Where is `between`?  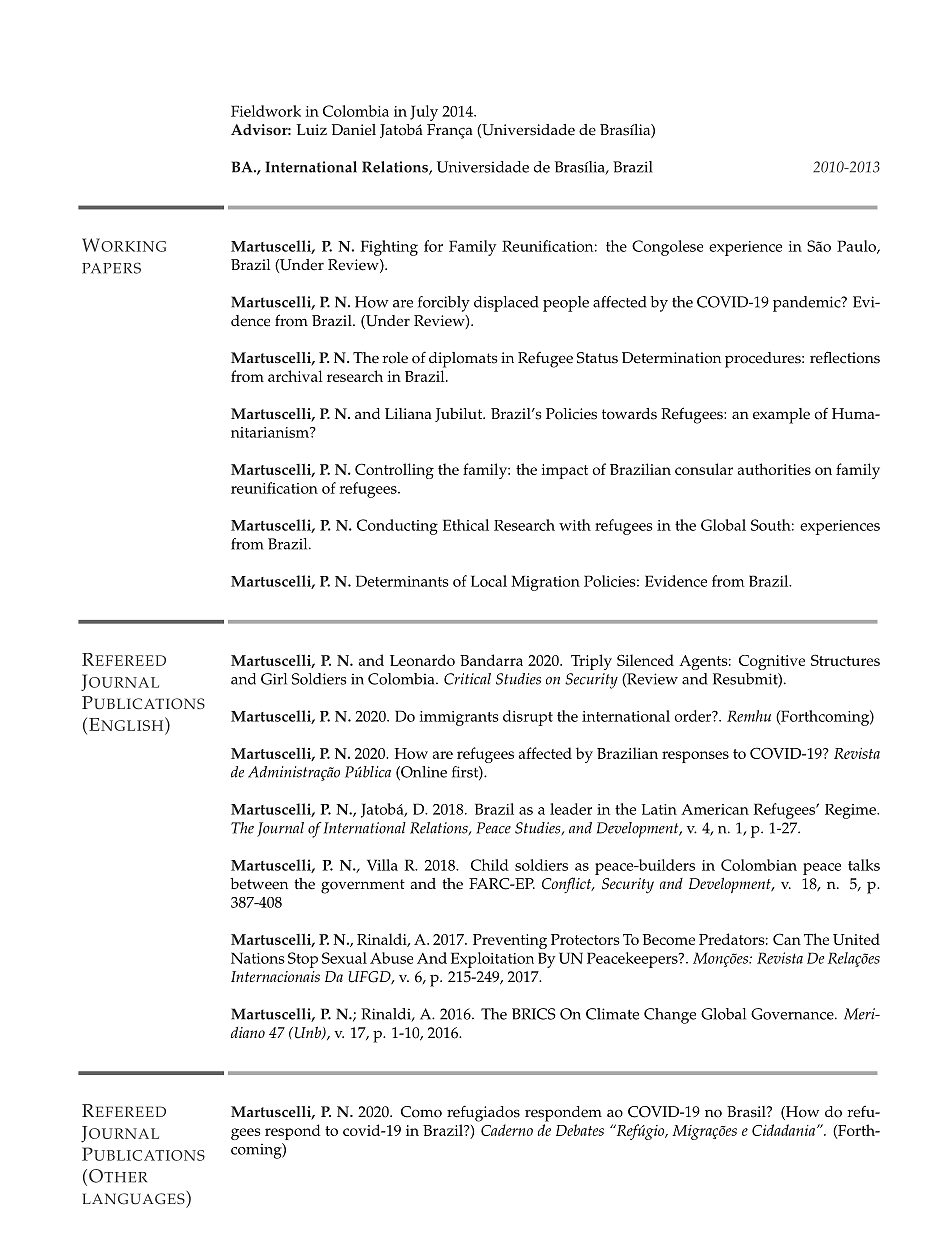
between is located at coordinates (259, 884).
